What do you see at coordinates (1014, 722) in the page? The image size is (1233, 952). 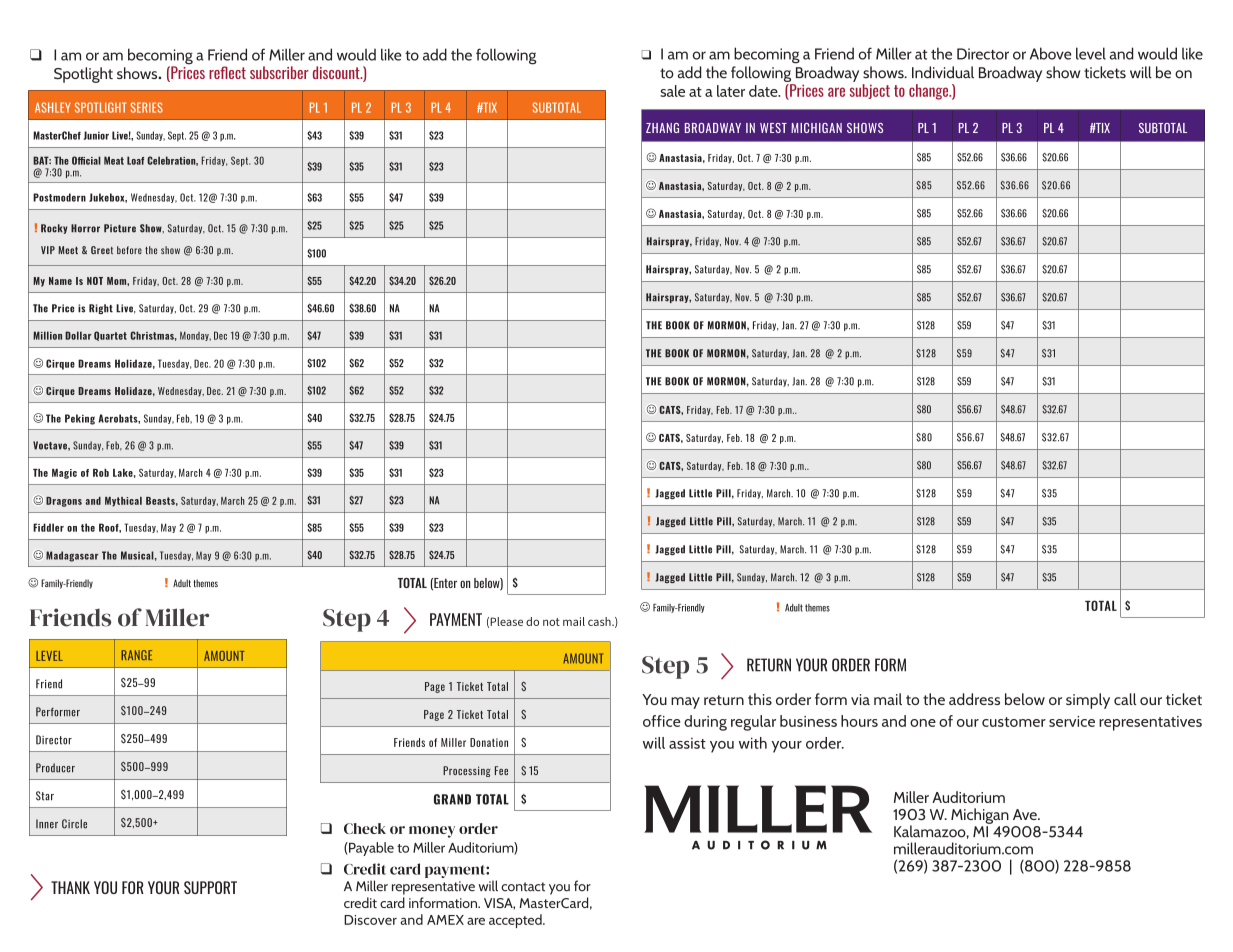 I see `customer` at bounding box center [1014, 722].
